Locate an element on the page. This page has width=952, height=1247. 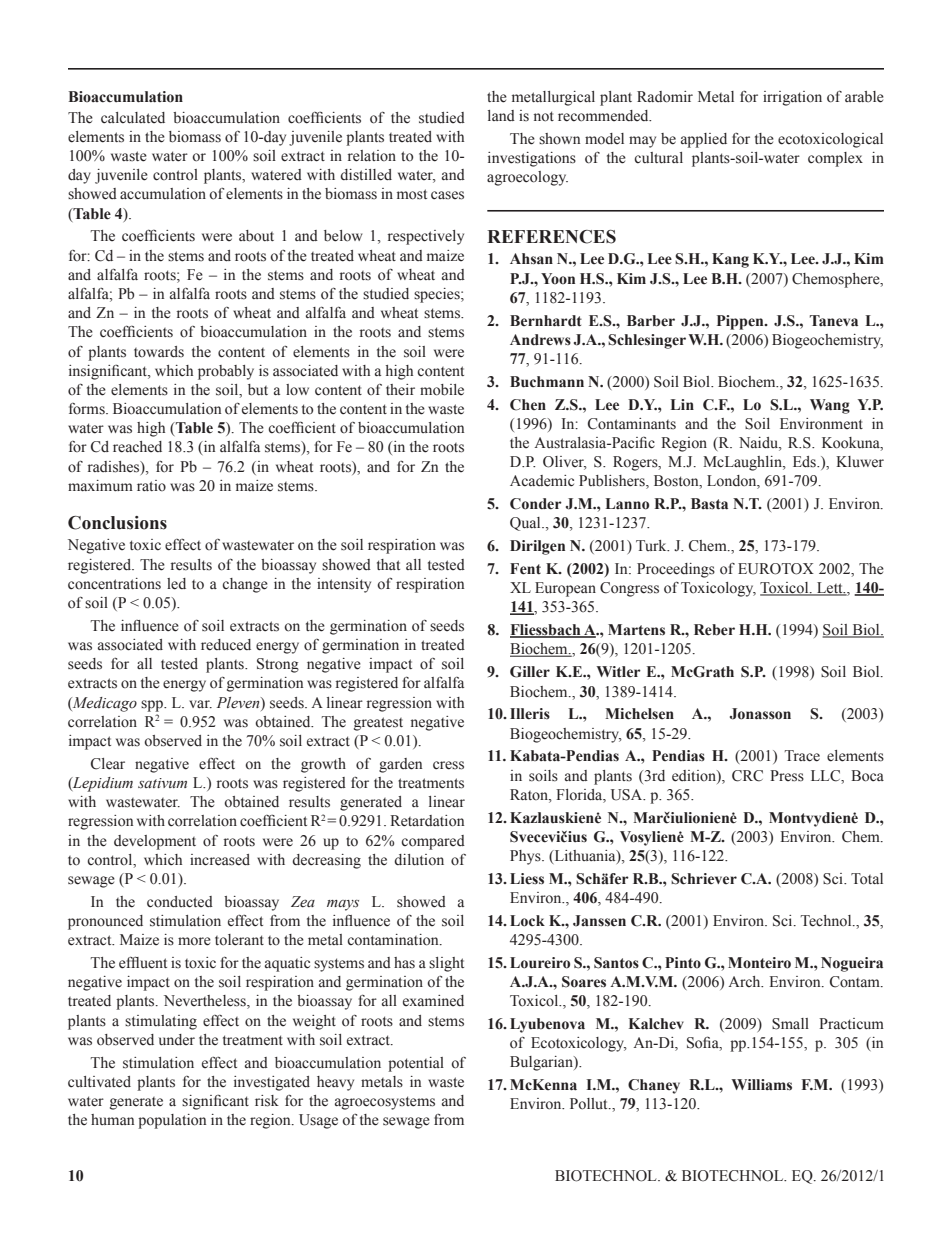
land is located at coordinates (501, 115).
